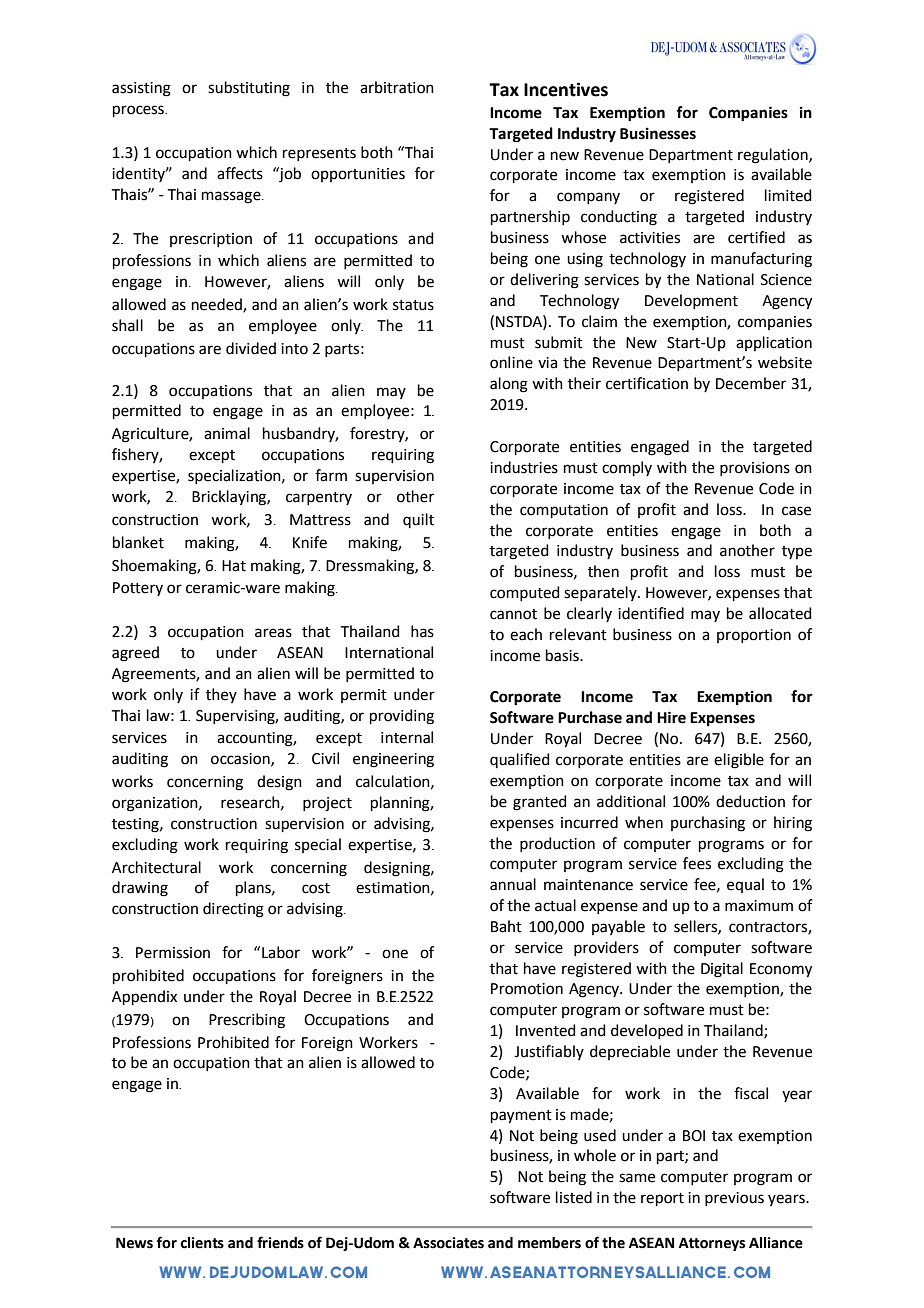 The image size is (924, 1308). Describe the element at coordinates (788, 195) in the screenshot. I see `limited` at that location.
